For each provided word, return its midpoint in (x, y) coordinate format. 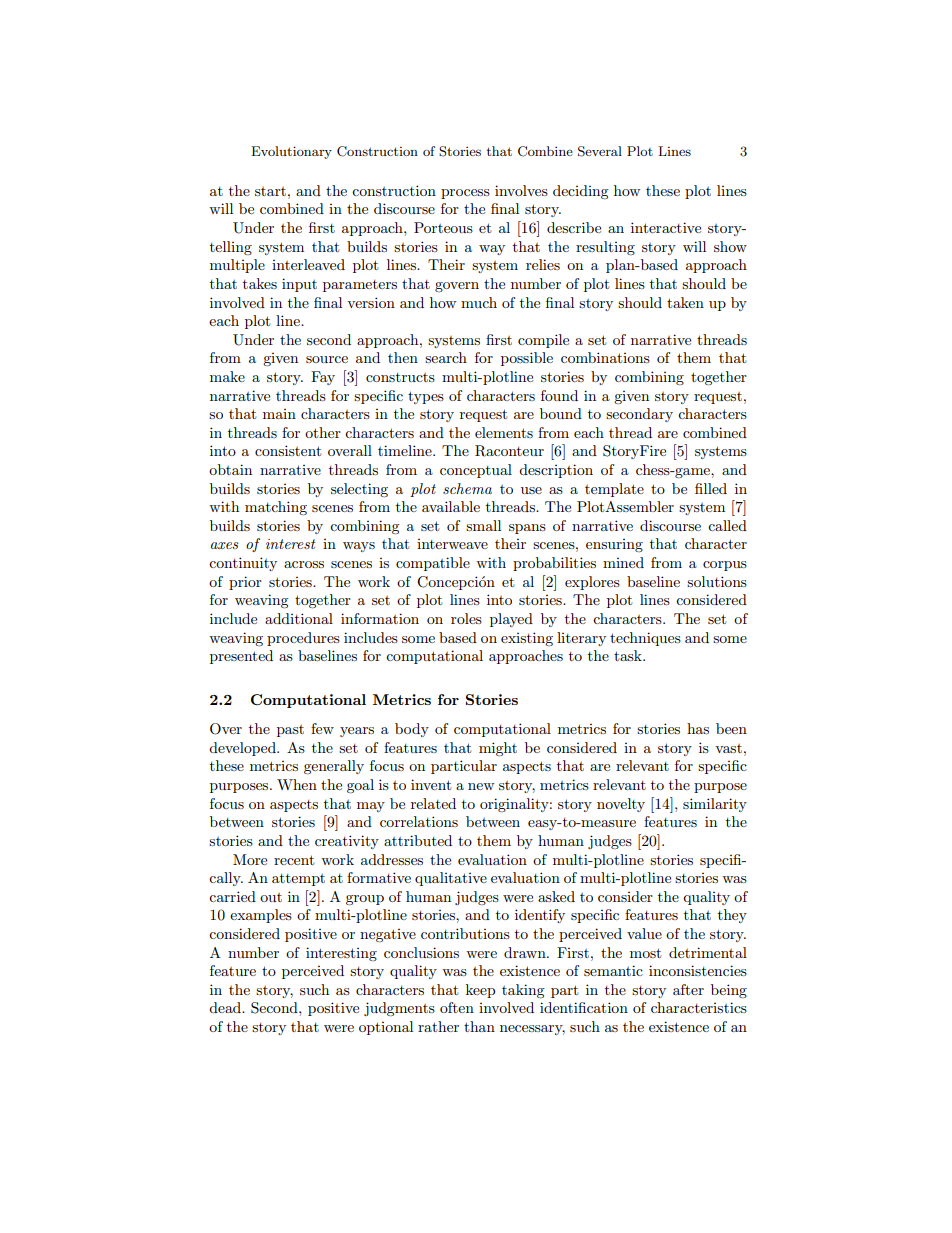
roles (466, 618)
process (465, 194)
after (688, 989)
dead (226, 1007)
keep (480, 991)
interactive (666, 227)
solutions (717, 581)
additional (299, 618)
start (270, 191)
